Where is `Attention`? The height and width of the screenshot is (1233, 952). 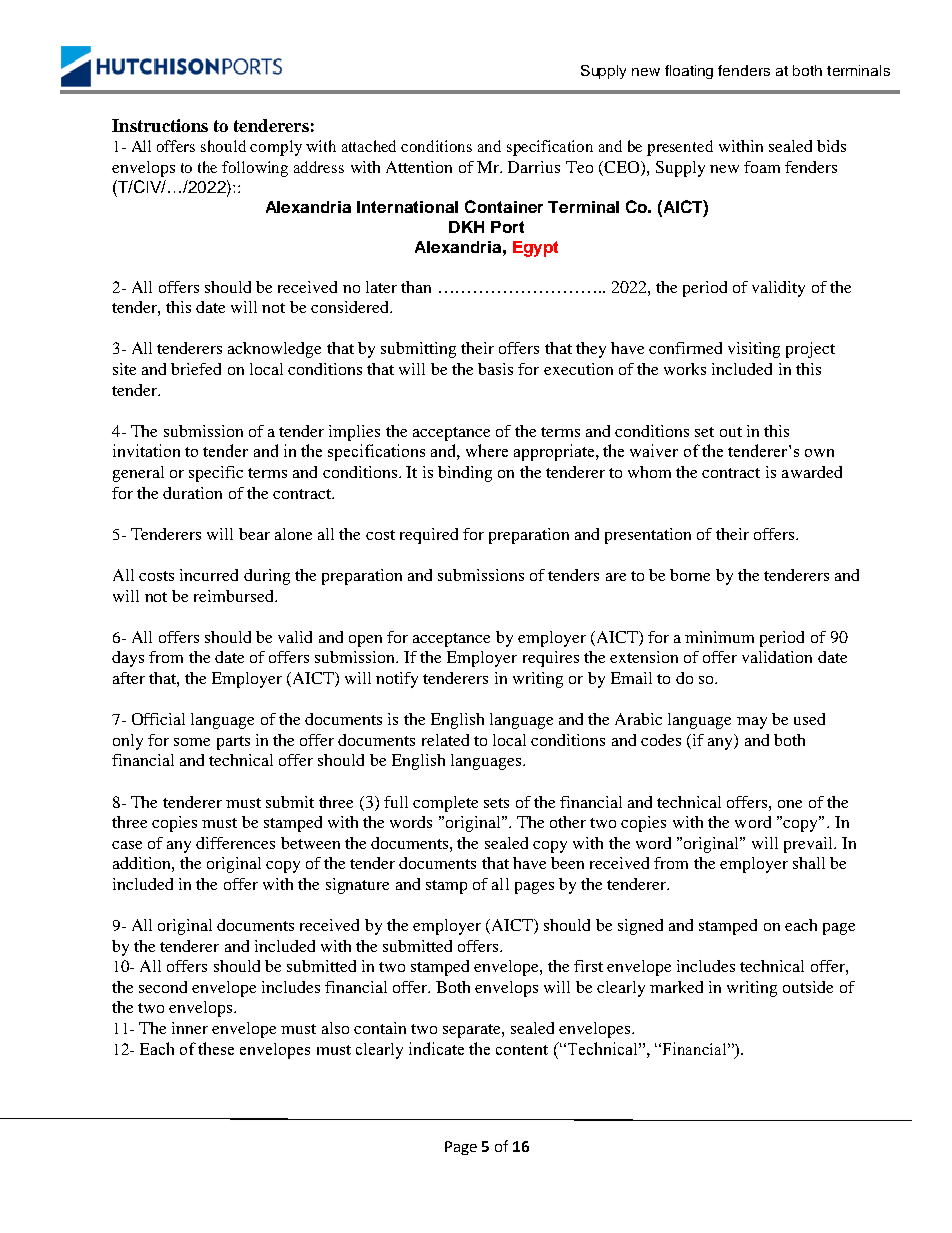
Attention is located at coordinates (419, 167).
